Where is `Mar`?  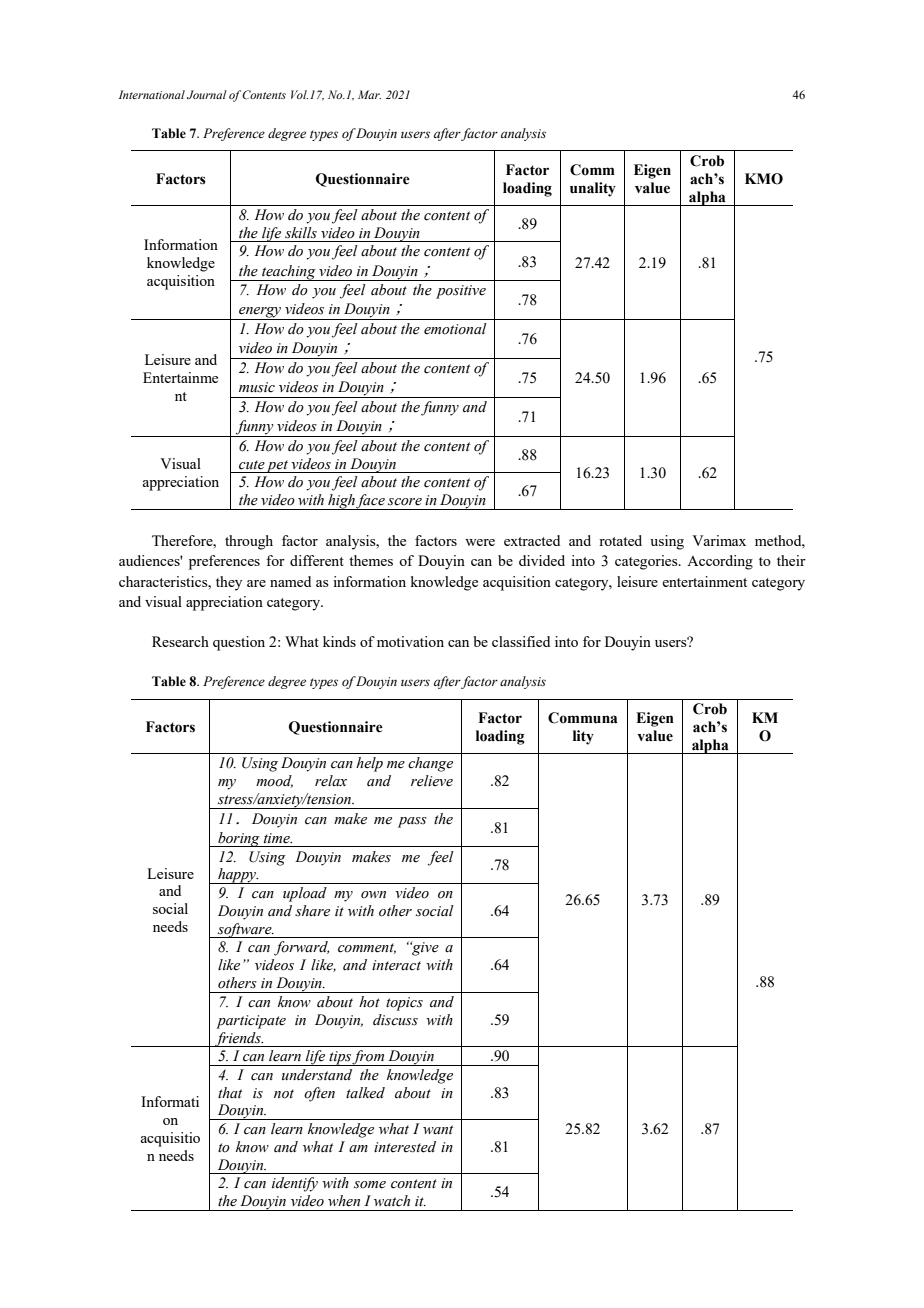 Mar is located at coordinates (369, 94).
